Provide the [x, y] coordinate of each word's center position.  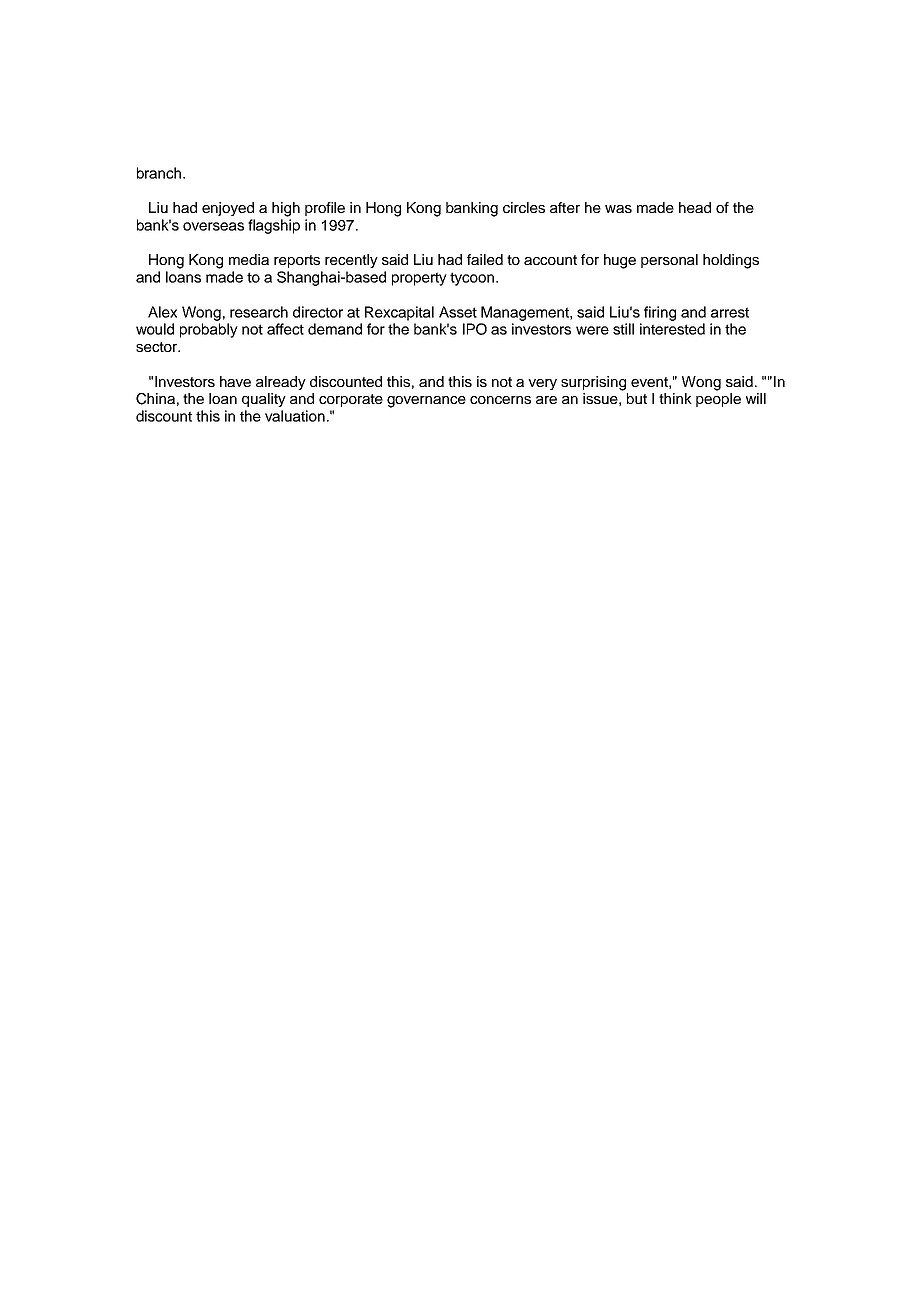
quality [264, 400]
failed [485, 259]
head [695, 207]
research [259, 312]
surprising [593, 383]
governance [426, 402]
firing [660, 313]
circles [524, 207]
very [542, 384]
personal [669, 261]
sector [157, 347]
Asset [458, 312]
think [675, 398]
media [249, 259]
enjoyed [228, 209]
